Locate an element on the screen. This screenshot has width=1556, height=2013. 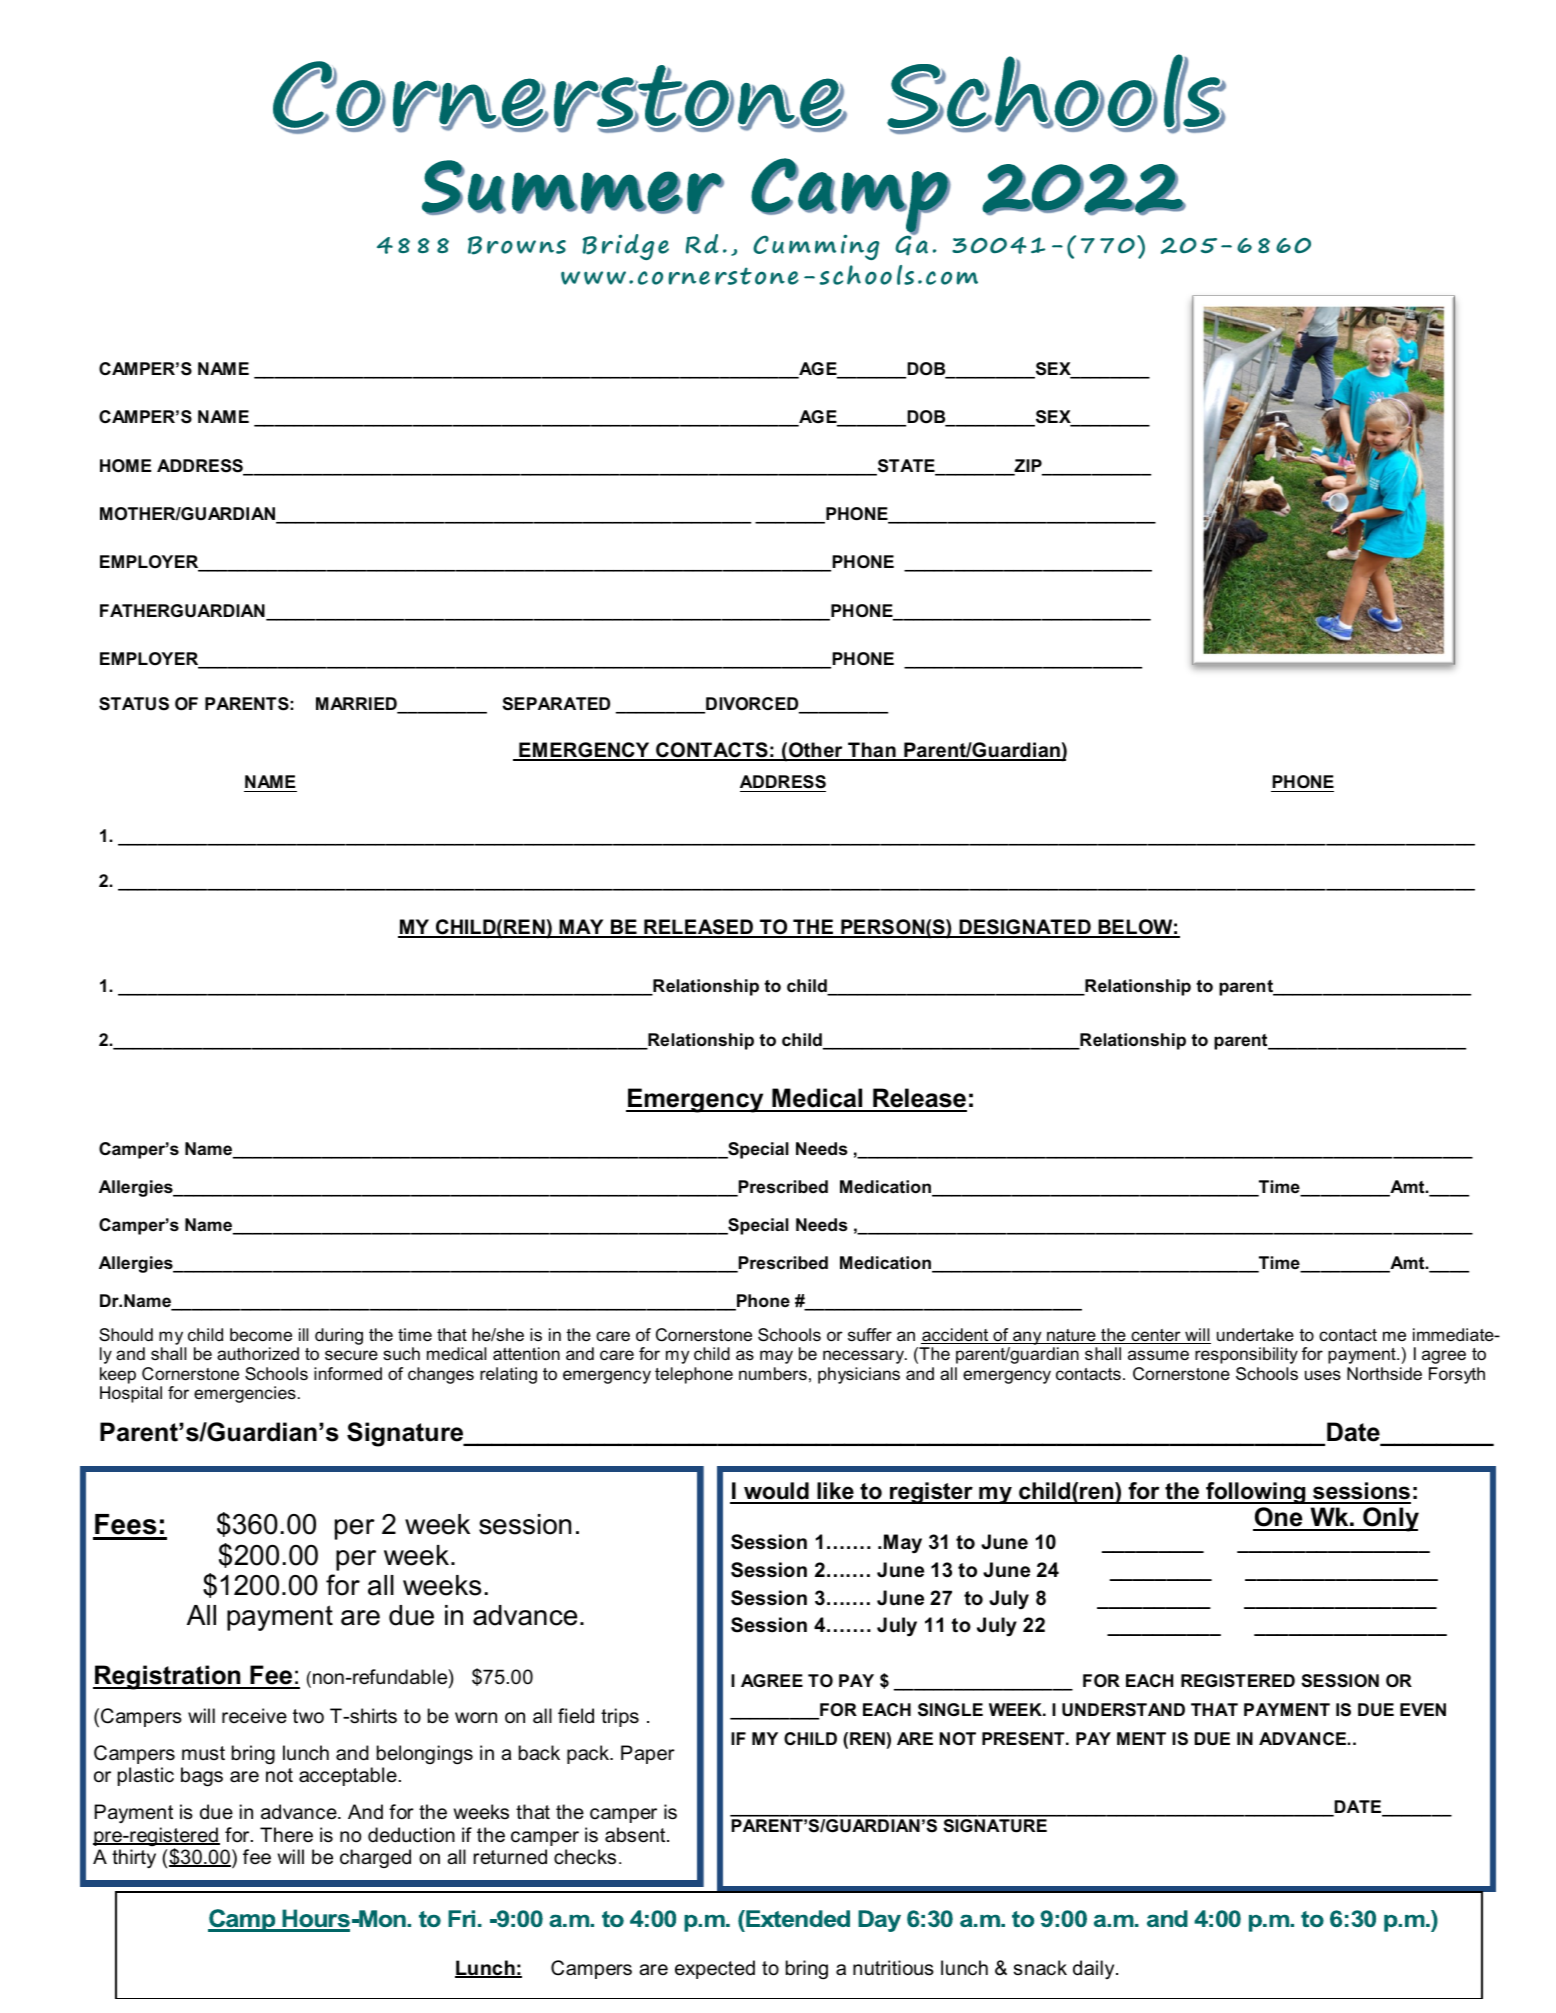
STATUS is located at coordinates (134, 704).
